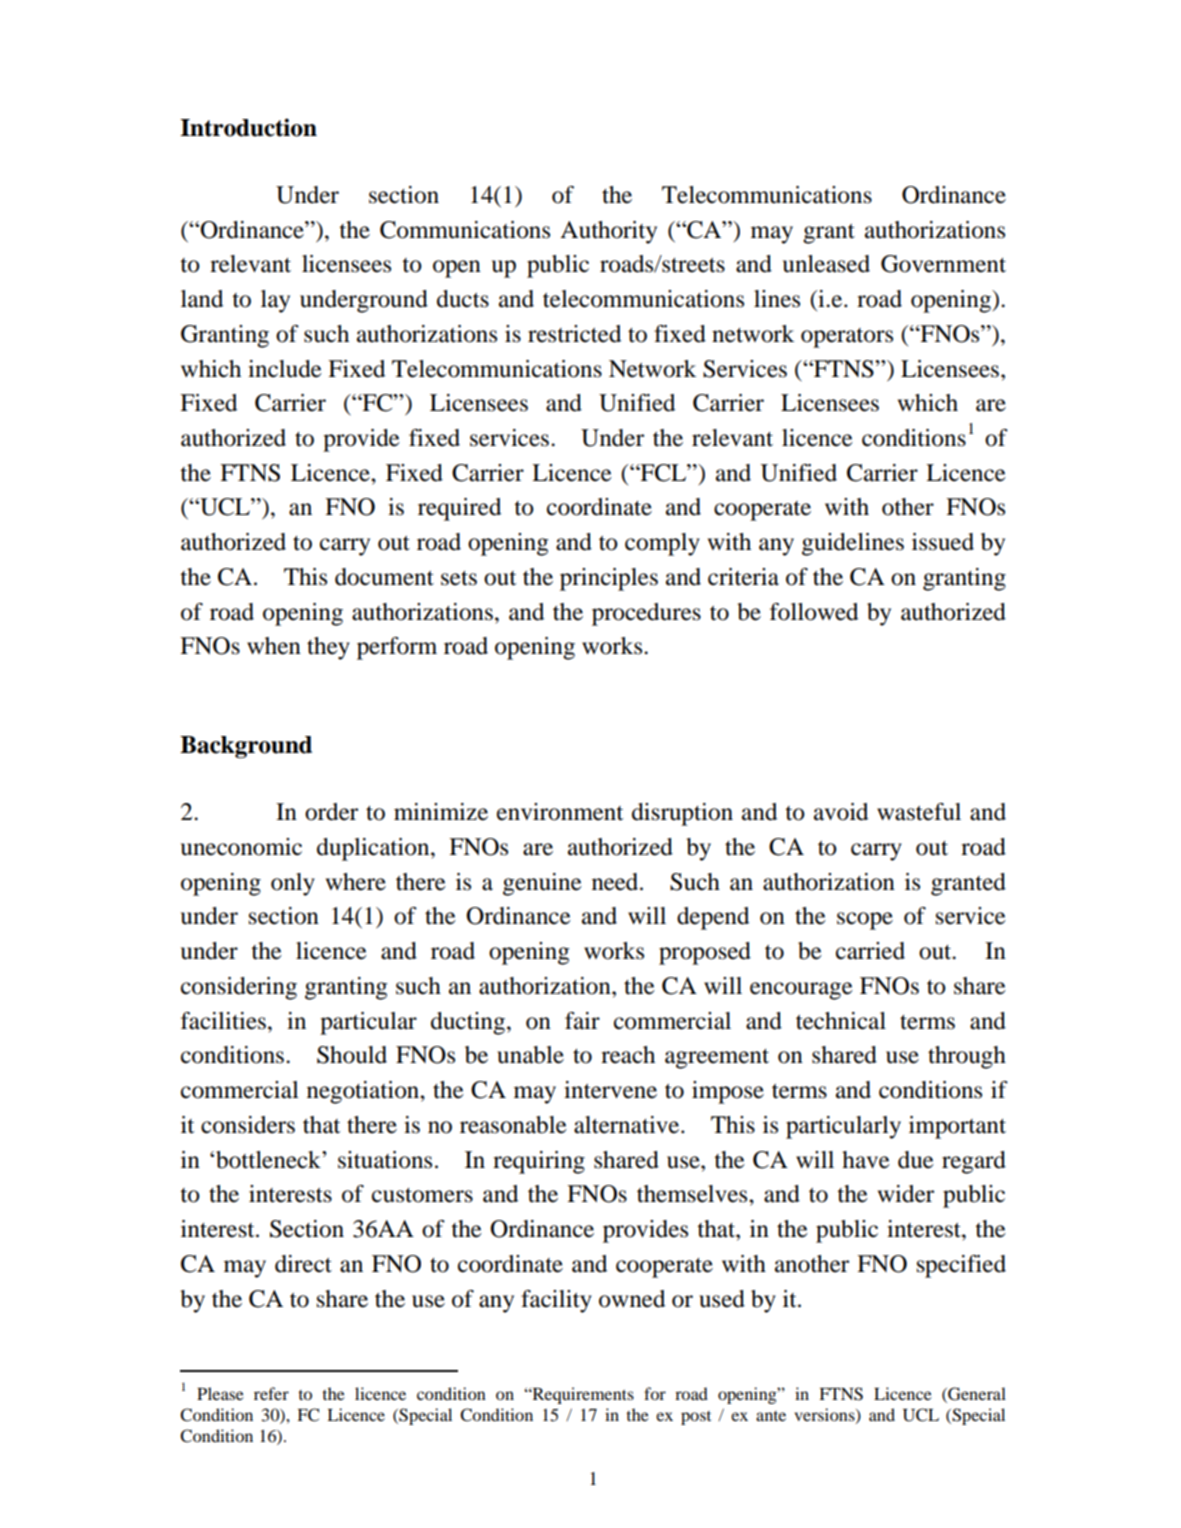 This document has width=1181, height=1528. Describe the element at coordinates (826, 264) in the document. I see `unleased` at that location.
